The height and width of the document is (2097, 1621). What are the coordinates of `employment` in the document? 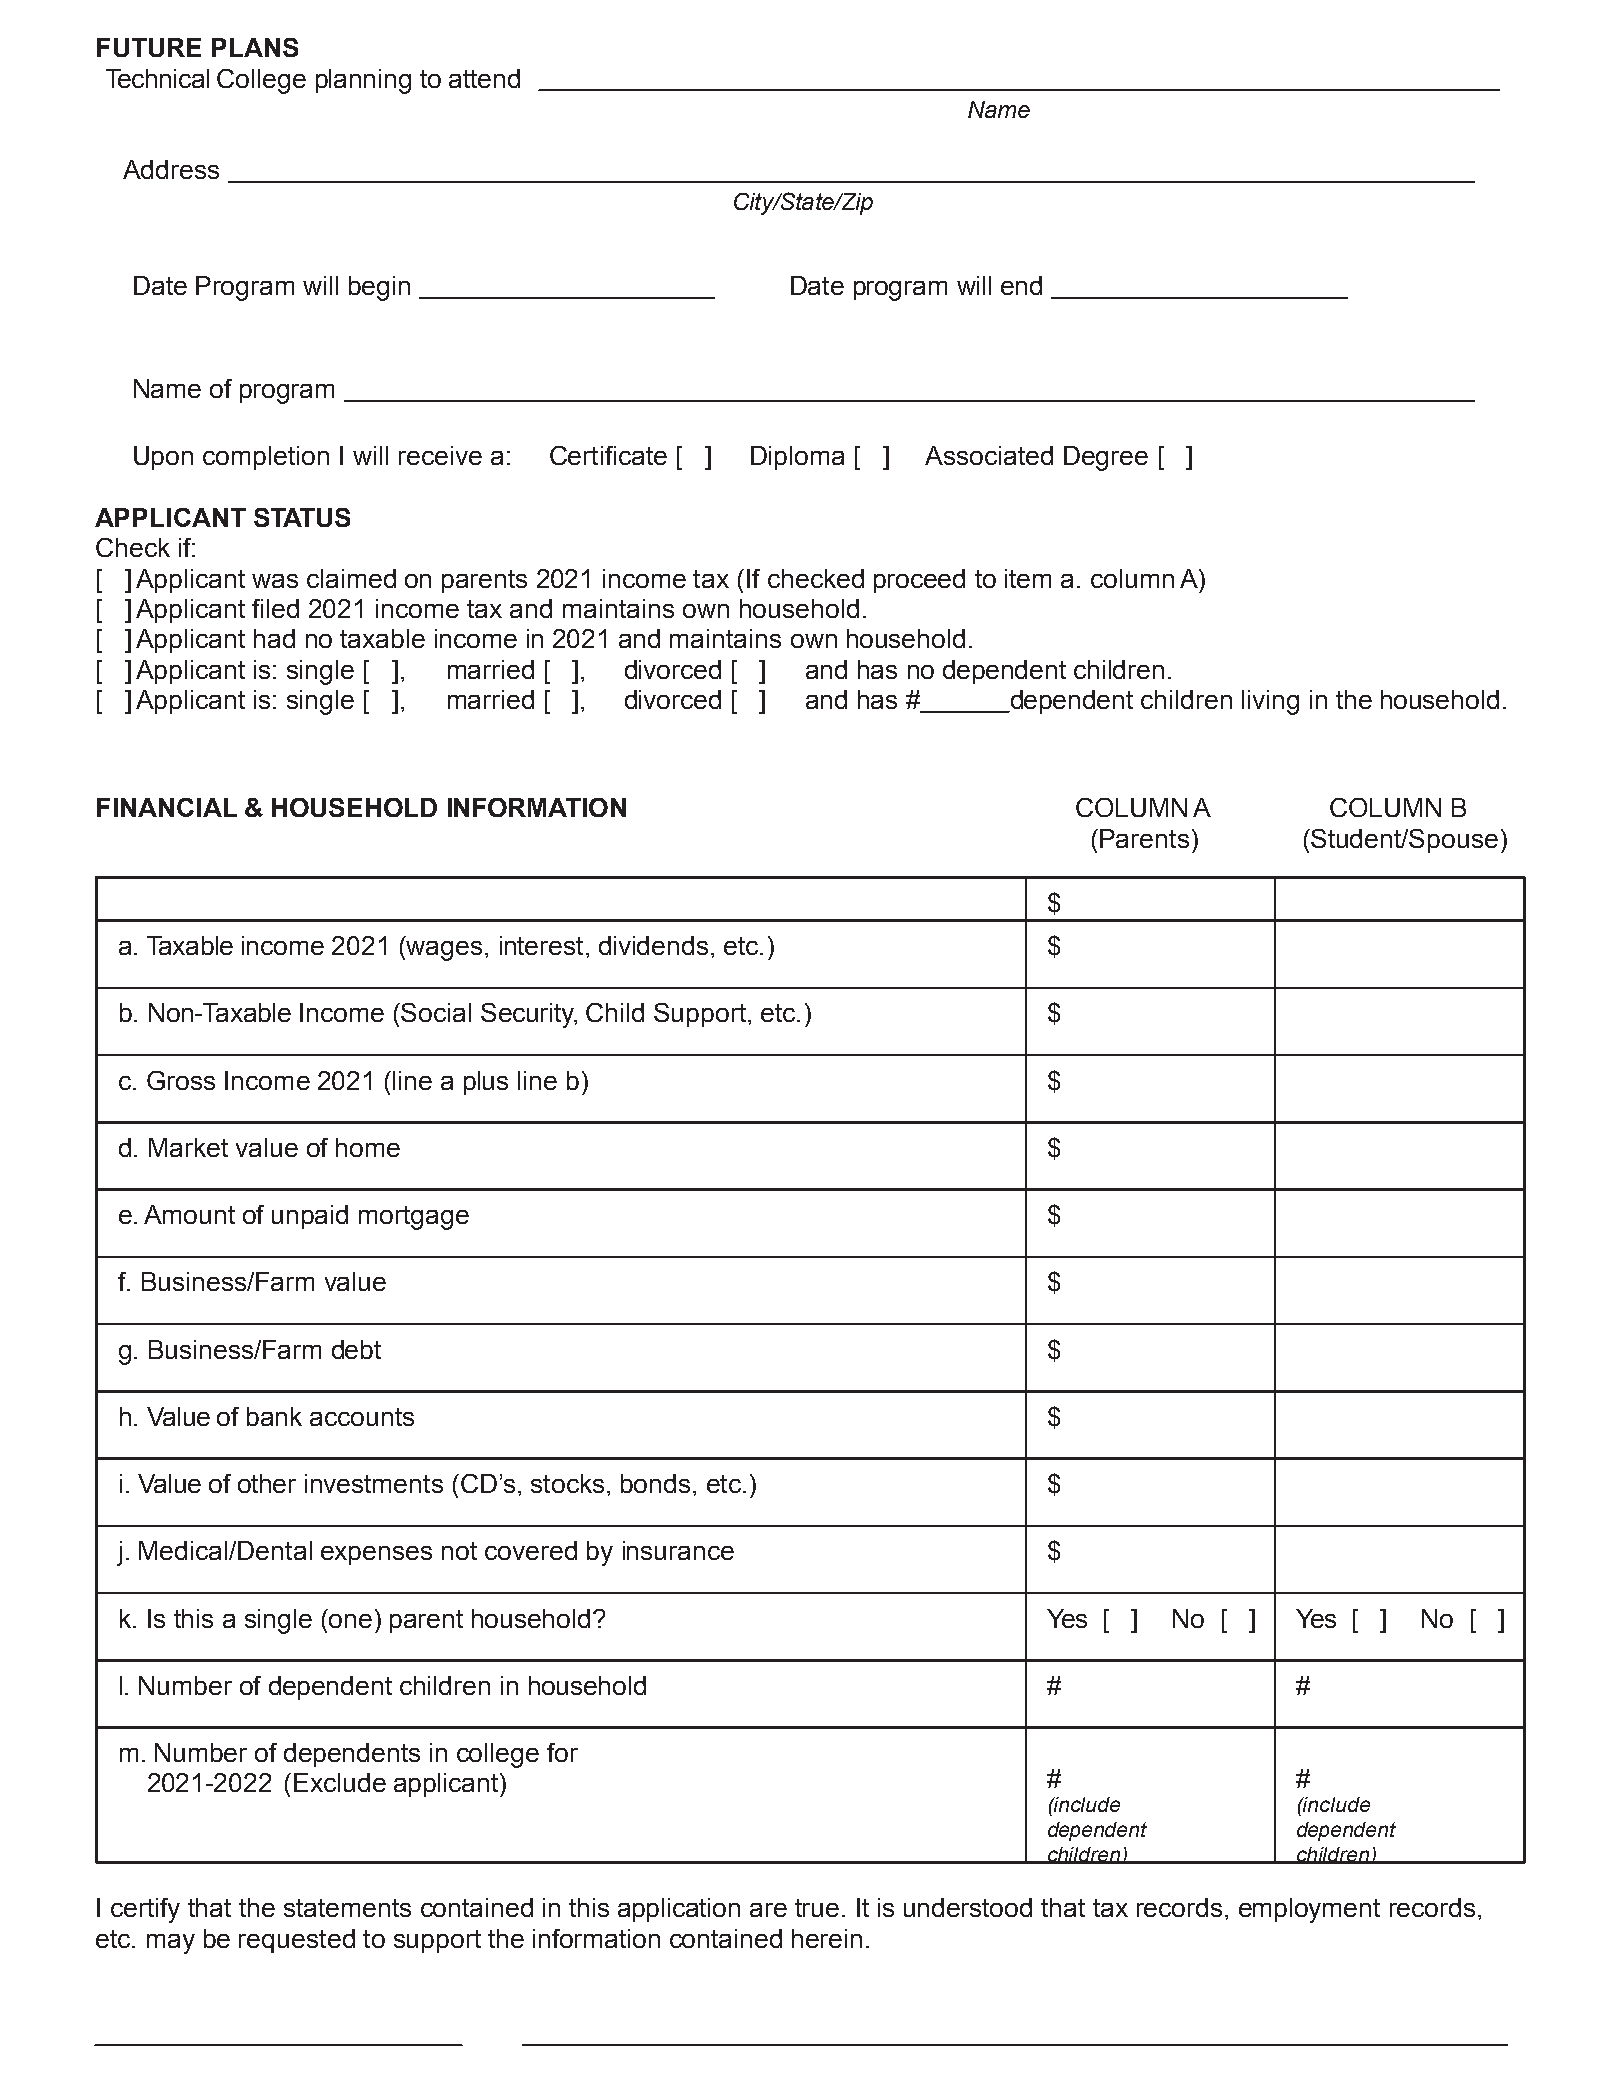 It's located at (1309, 1910).
